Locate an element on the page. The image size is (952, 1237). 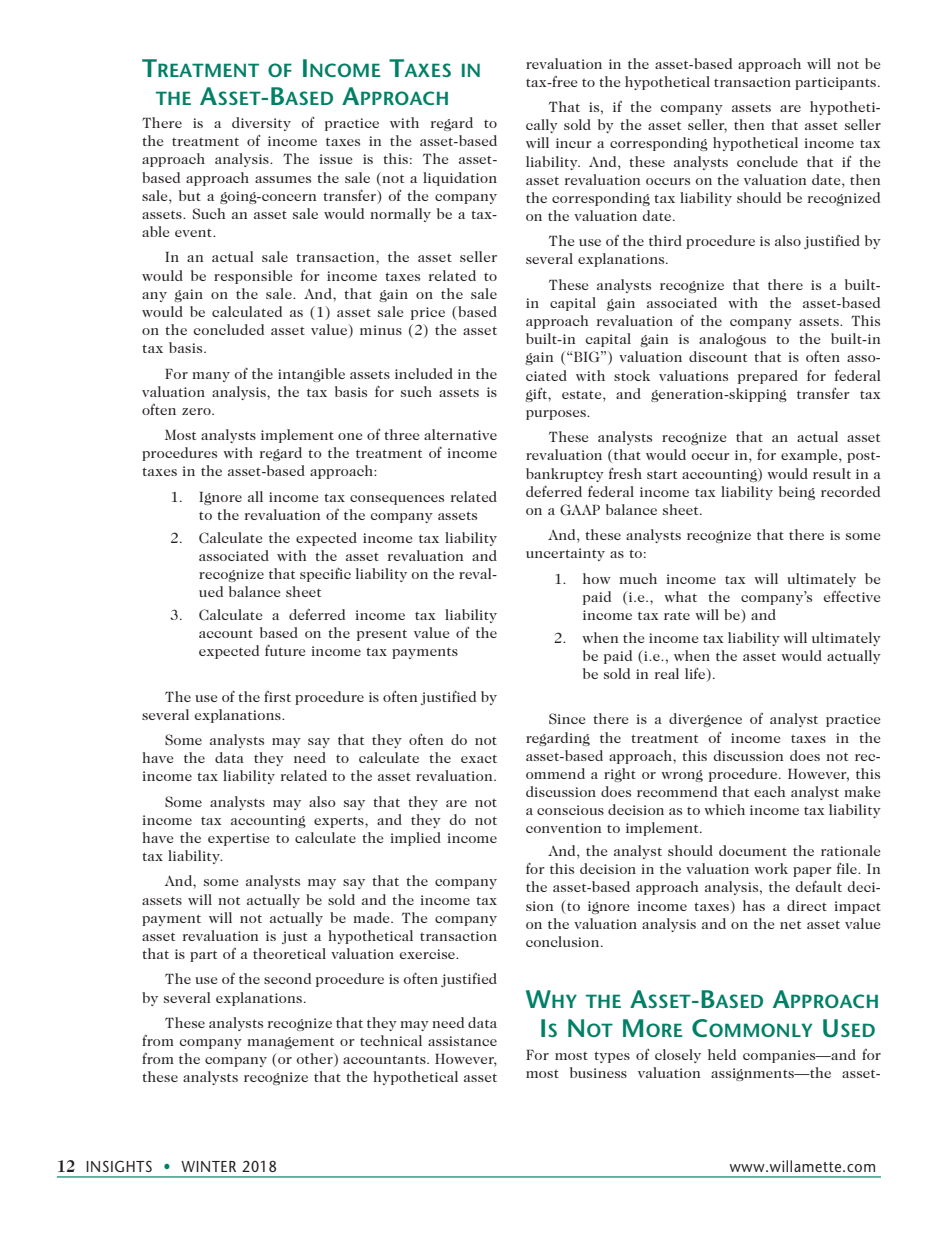
present is located at coordinates (382, 635).
